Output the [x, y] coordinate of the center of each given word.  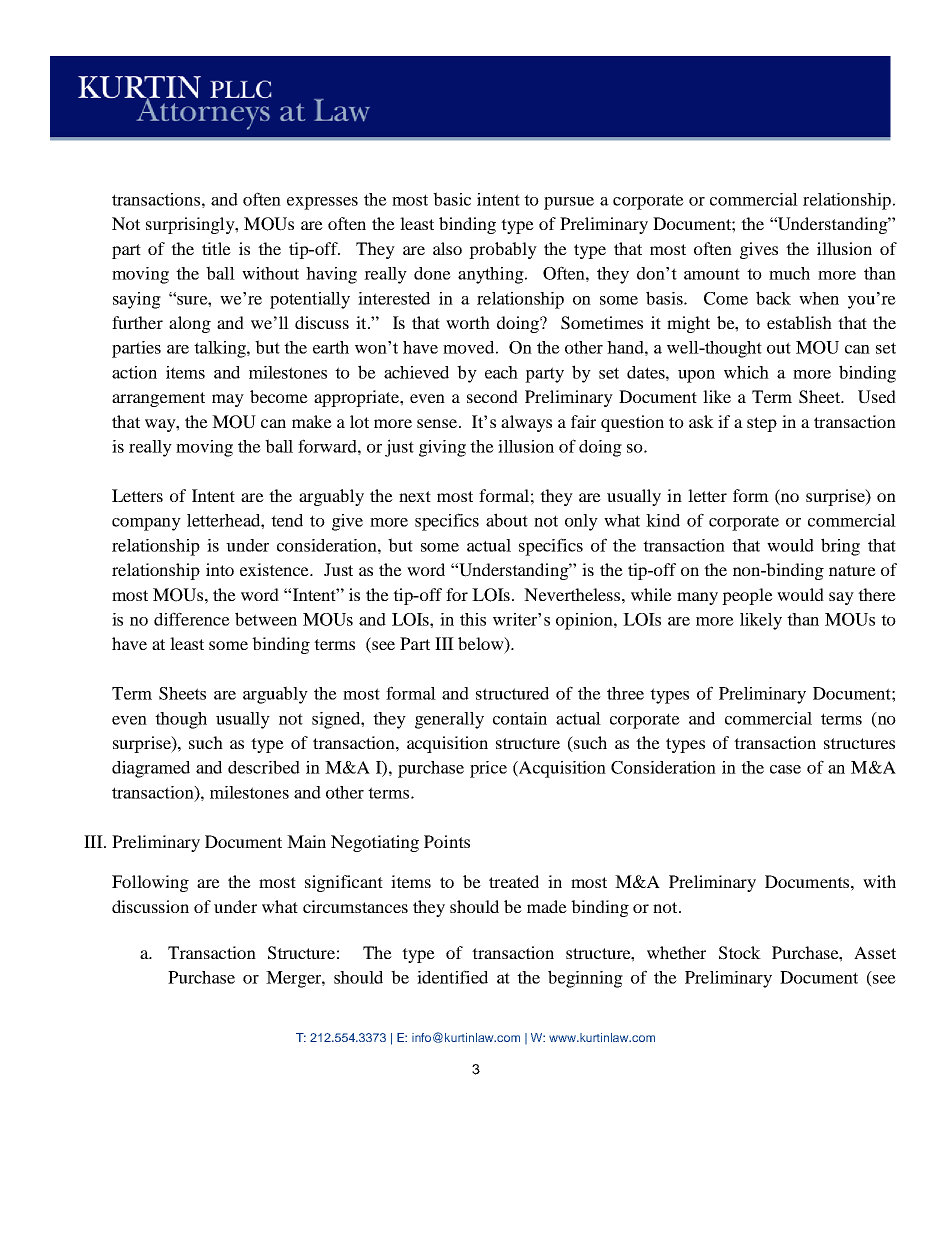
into [220, 569]
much [789, 273]
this [473, 619]
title [216, 248]
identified [452, 977]
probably [503, 250]
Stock [740, 953]
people [747, 596]
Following [150, 883]
